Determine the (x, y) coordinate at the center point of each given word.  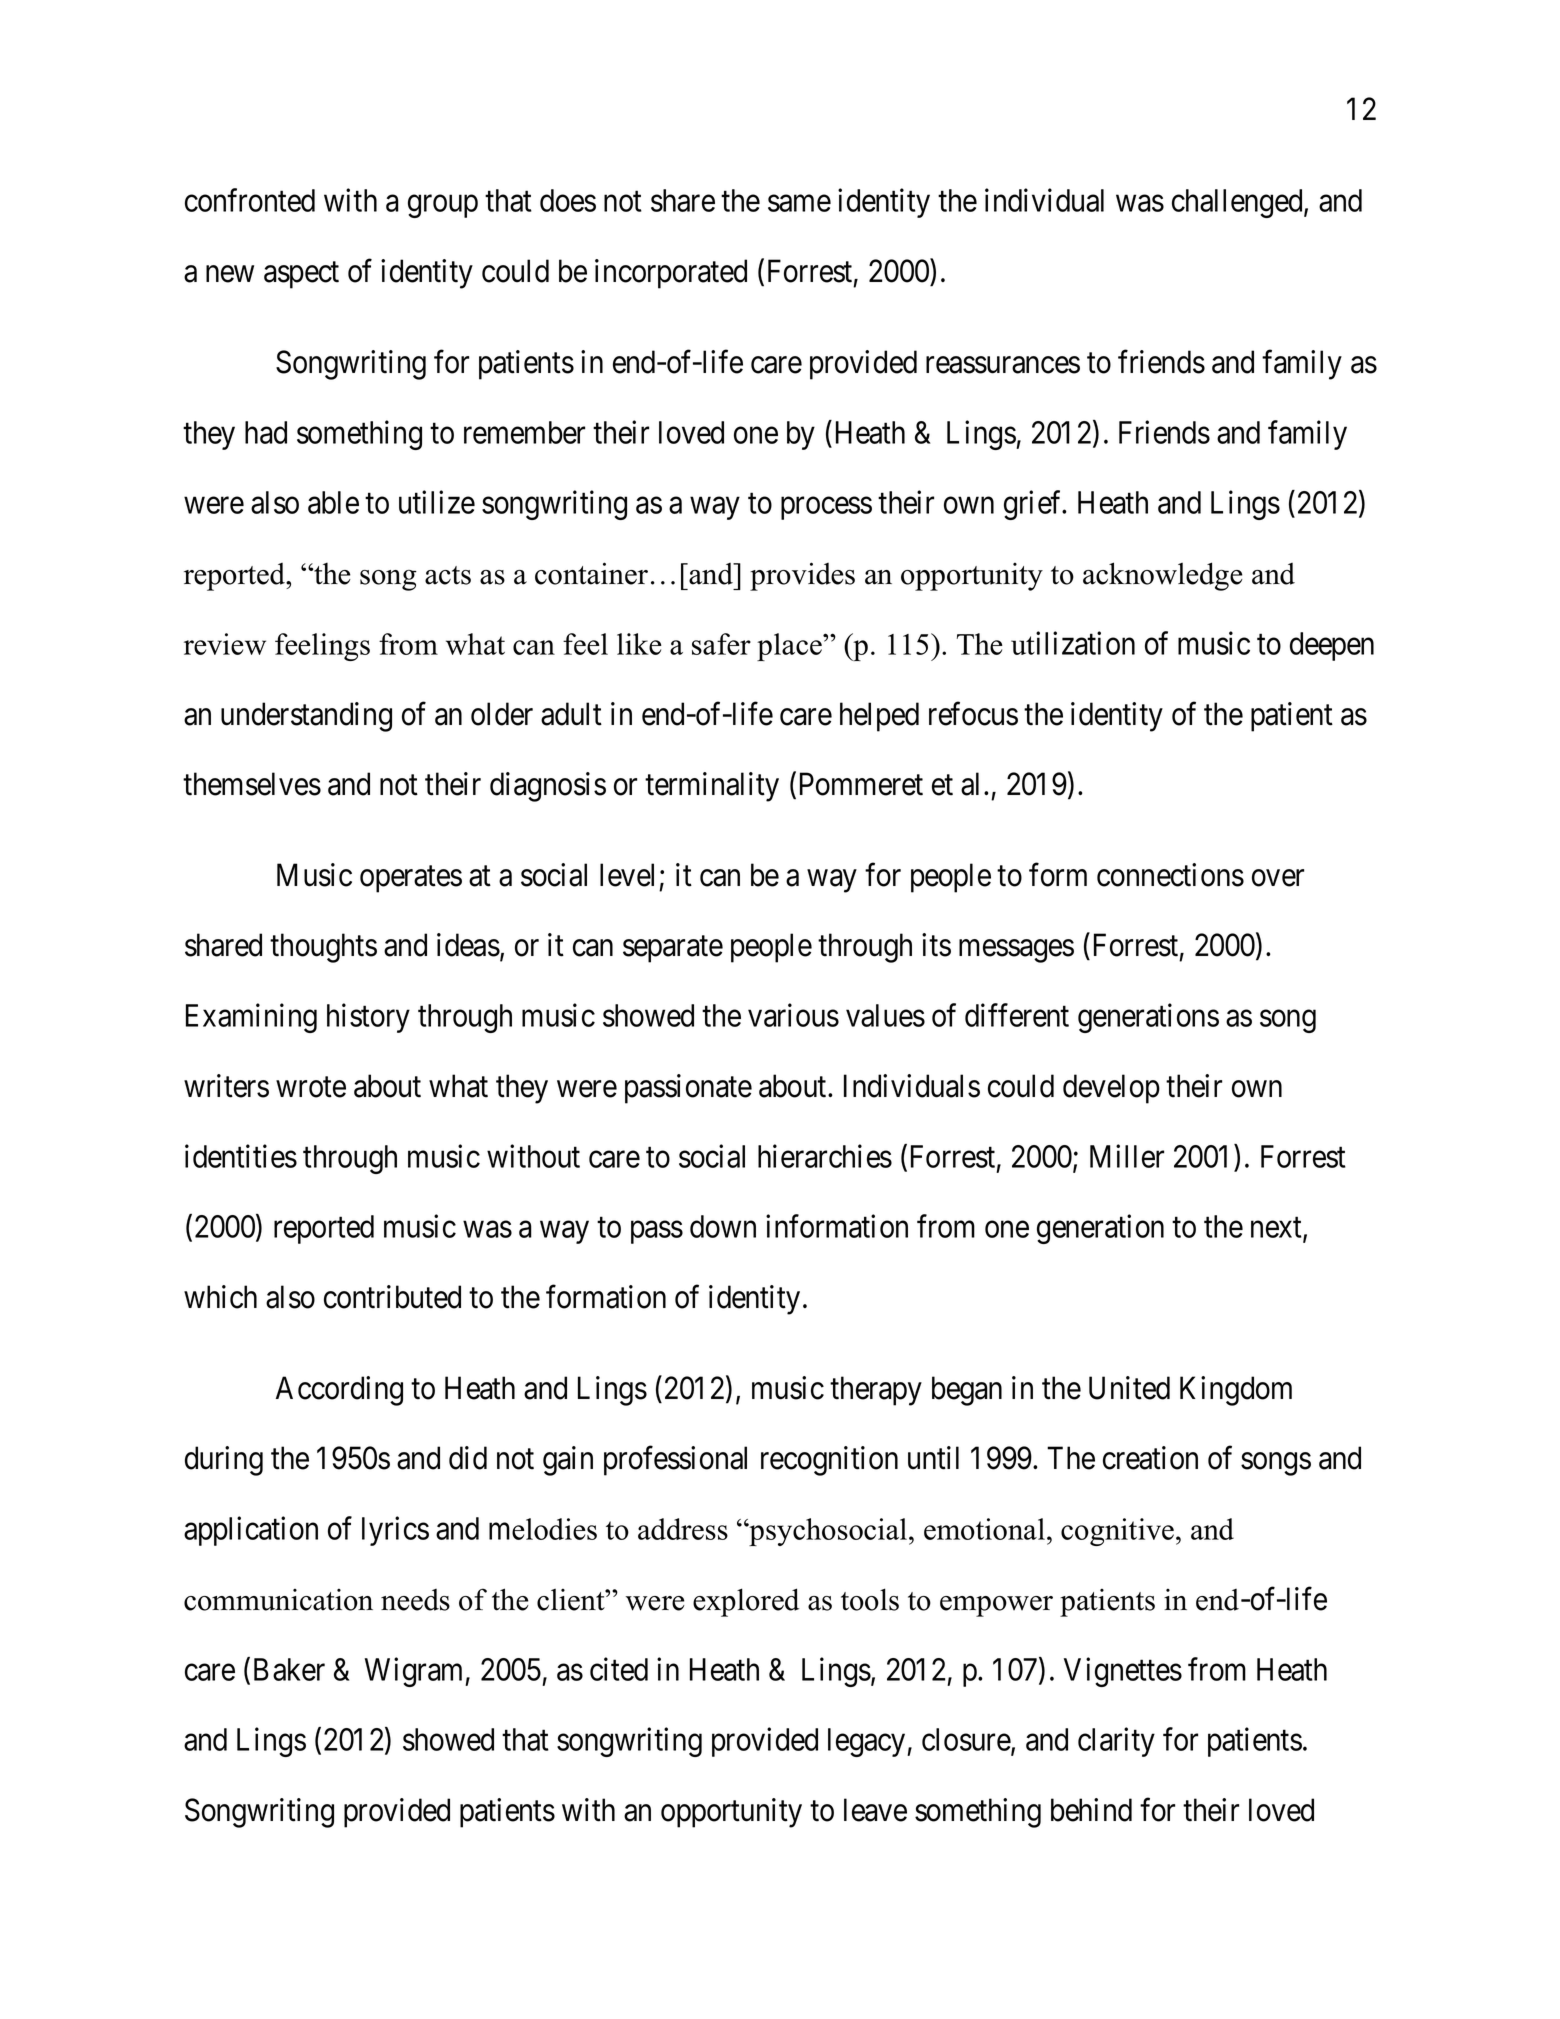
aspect (301, 275)
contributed (392, 1297)
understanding (306, 717)
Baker (289, 1669)
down (723, 1226)
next (1277, 1229)
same (799, 203)
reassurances (1003, 365)
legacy (868, 1742)
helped (879, 717)
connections (1170, 875)
